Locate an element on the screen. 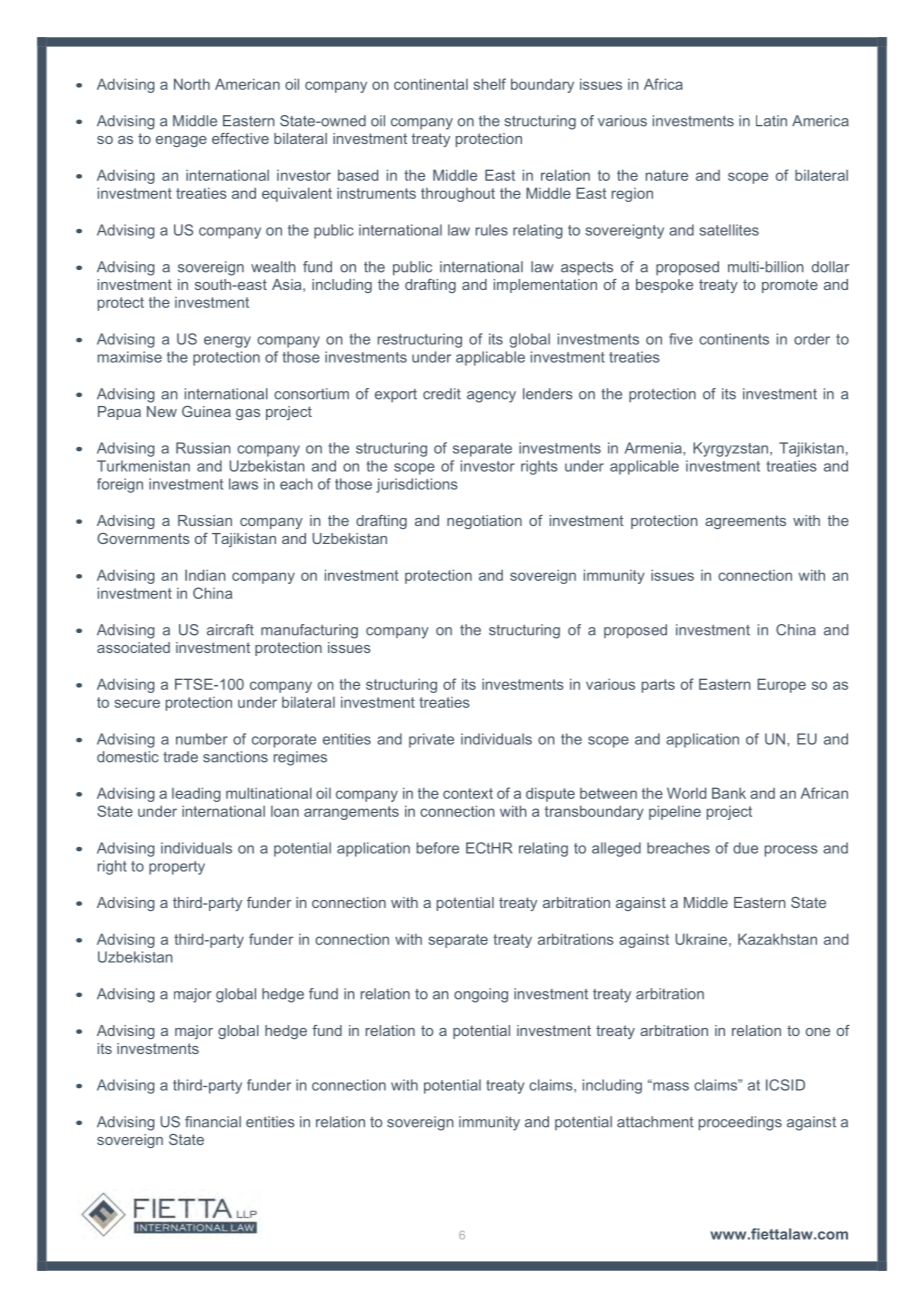  negotiation is located at coordinates (484, 522).
